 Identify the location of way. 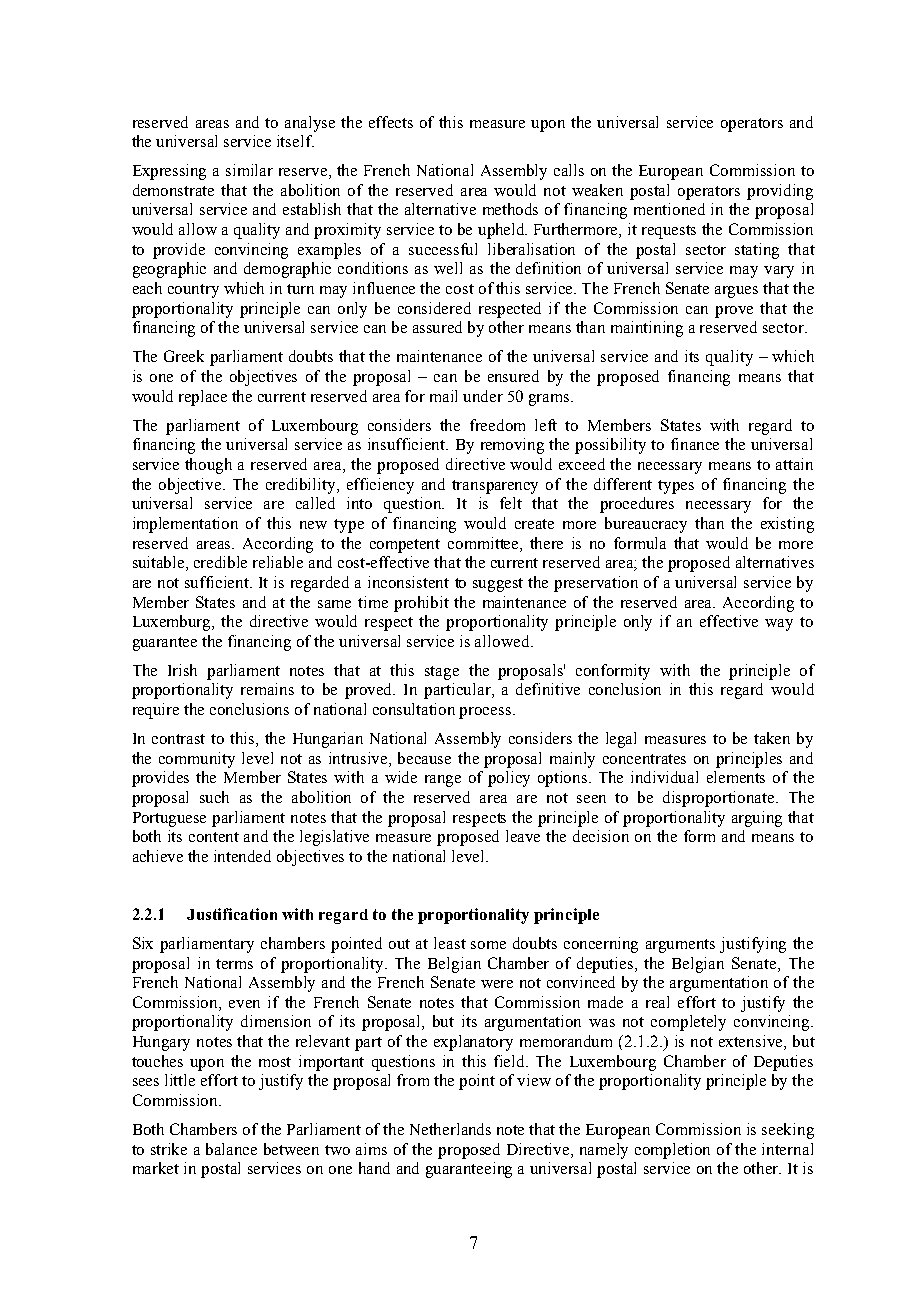
(779, 625).
